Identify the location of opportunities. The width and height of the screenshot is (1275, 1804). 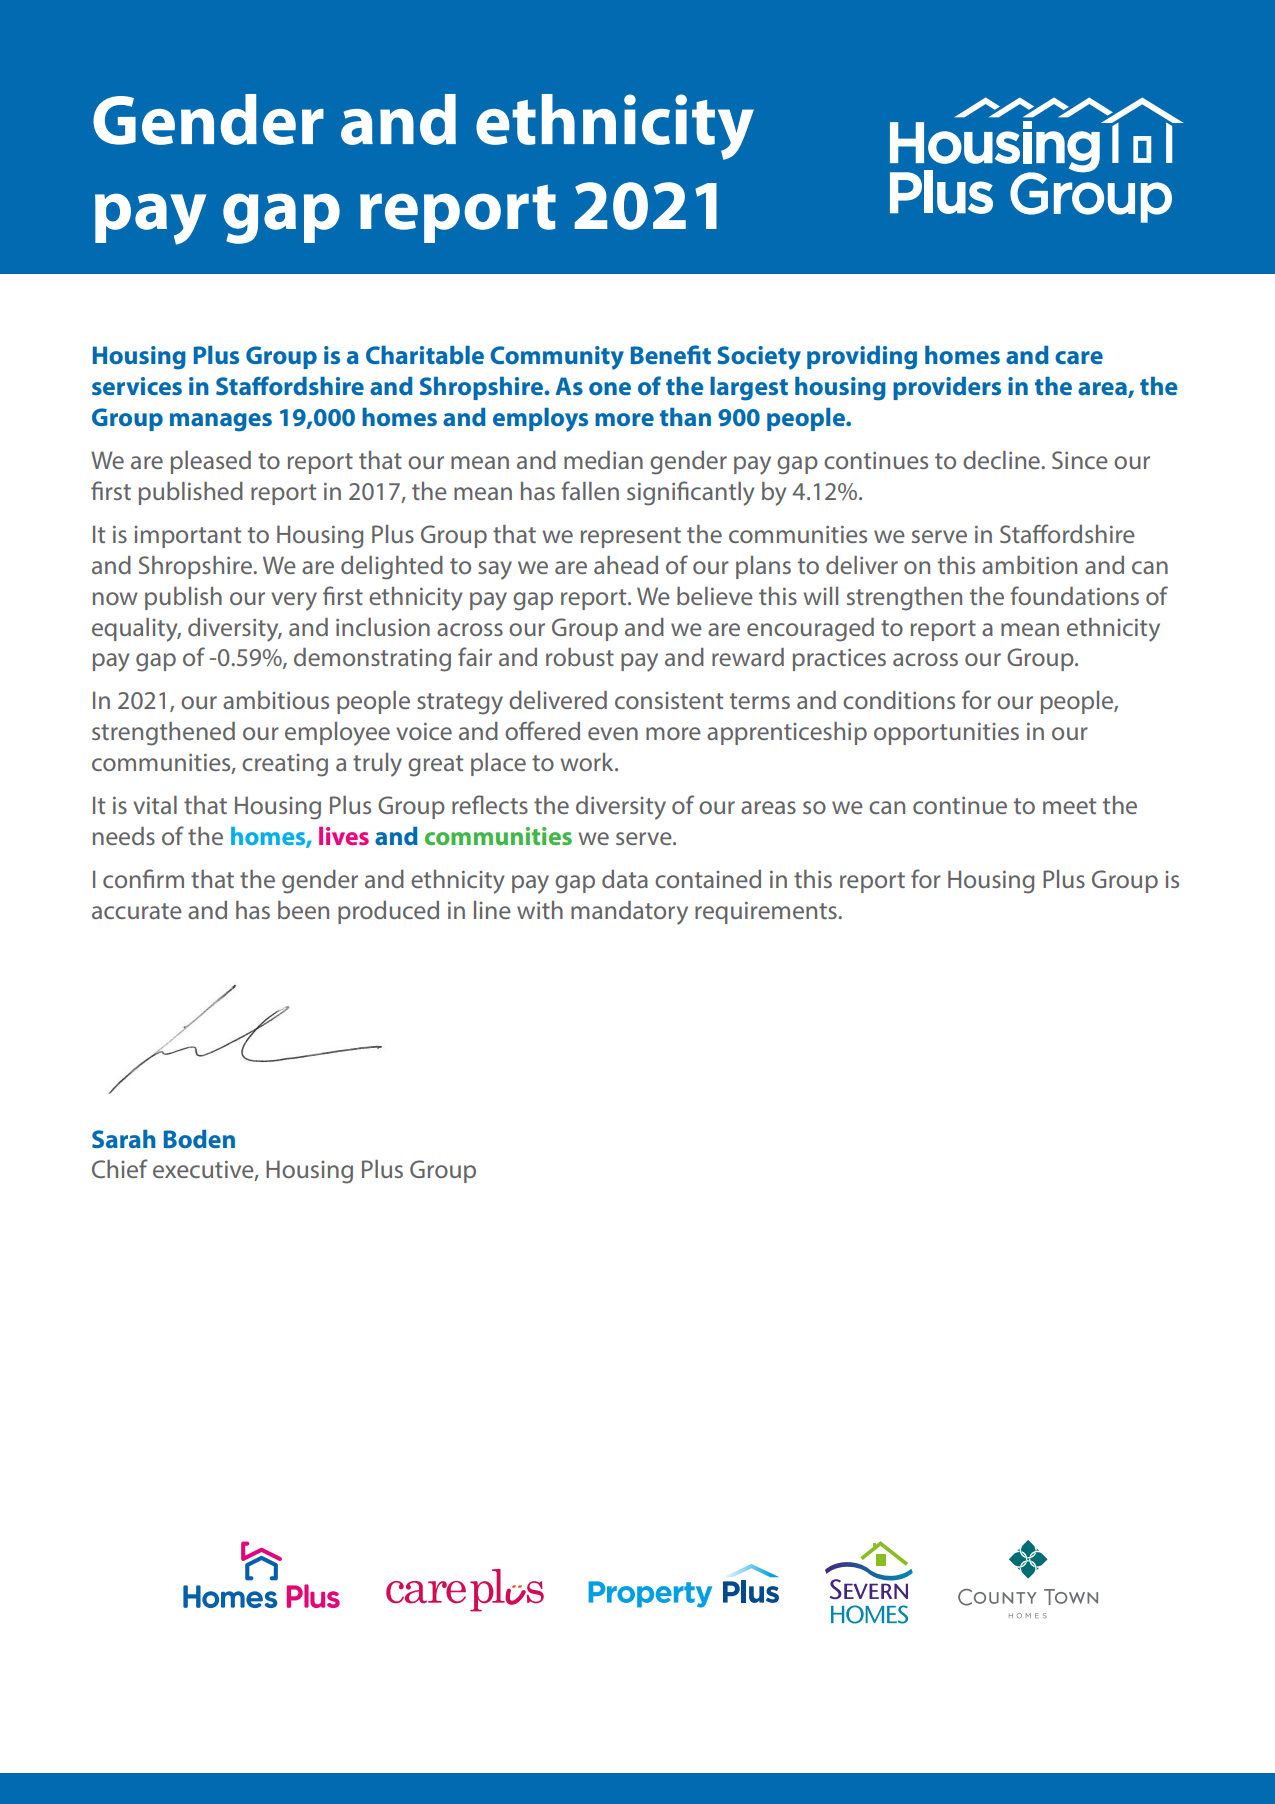
(946, 734).
